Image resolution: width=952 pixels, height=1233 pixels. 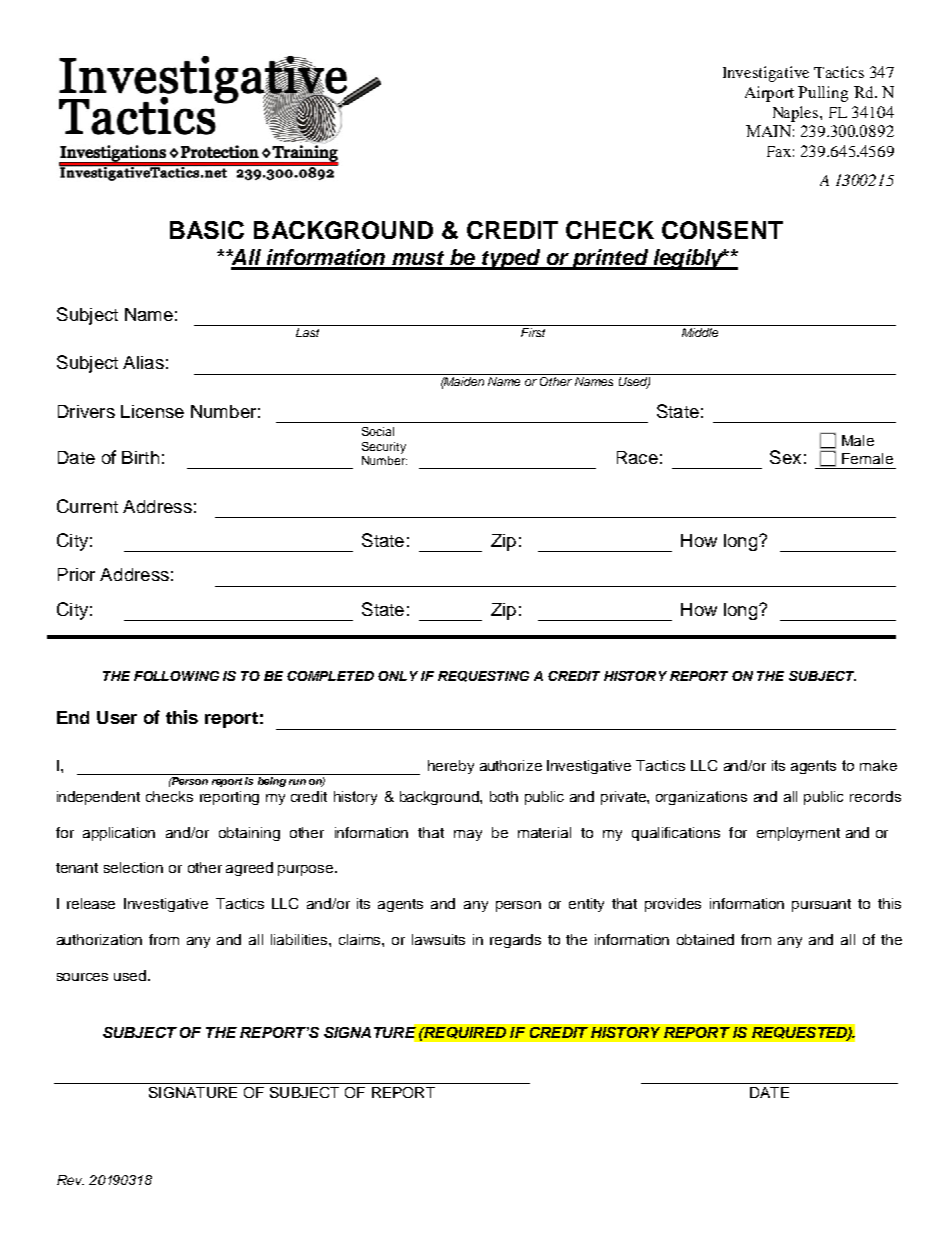 I want to click on Middle, so click(x=700, y=332).
